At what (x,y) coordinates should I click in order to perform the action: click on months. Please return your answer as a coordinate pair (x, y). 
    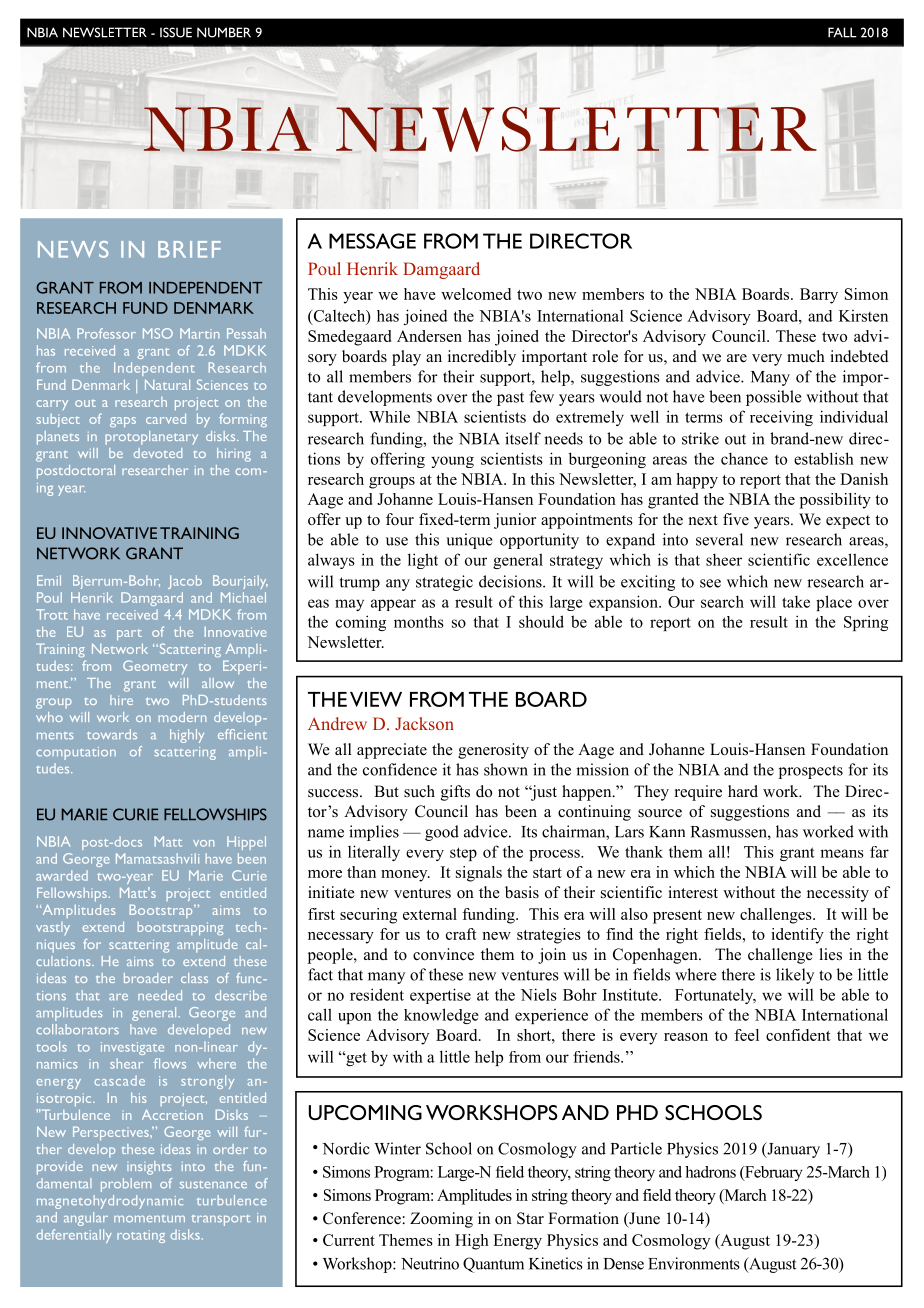
    Looking at the image, I should click on (419, 622).
